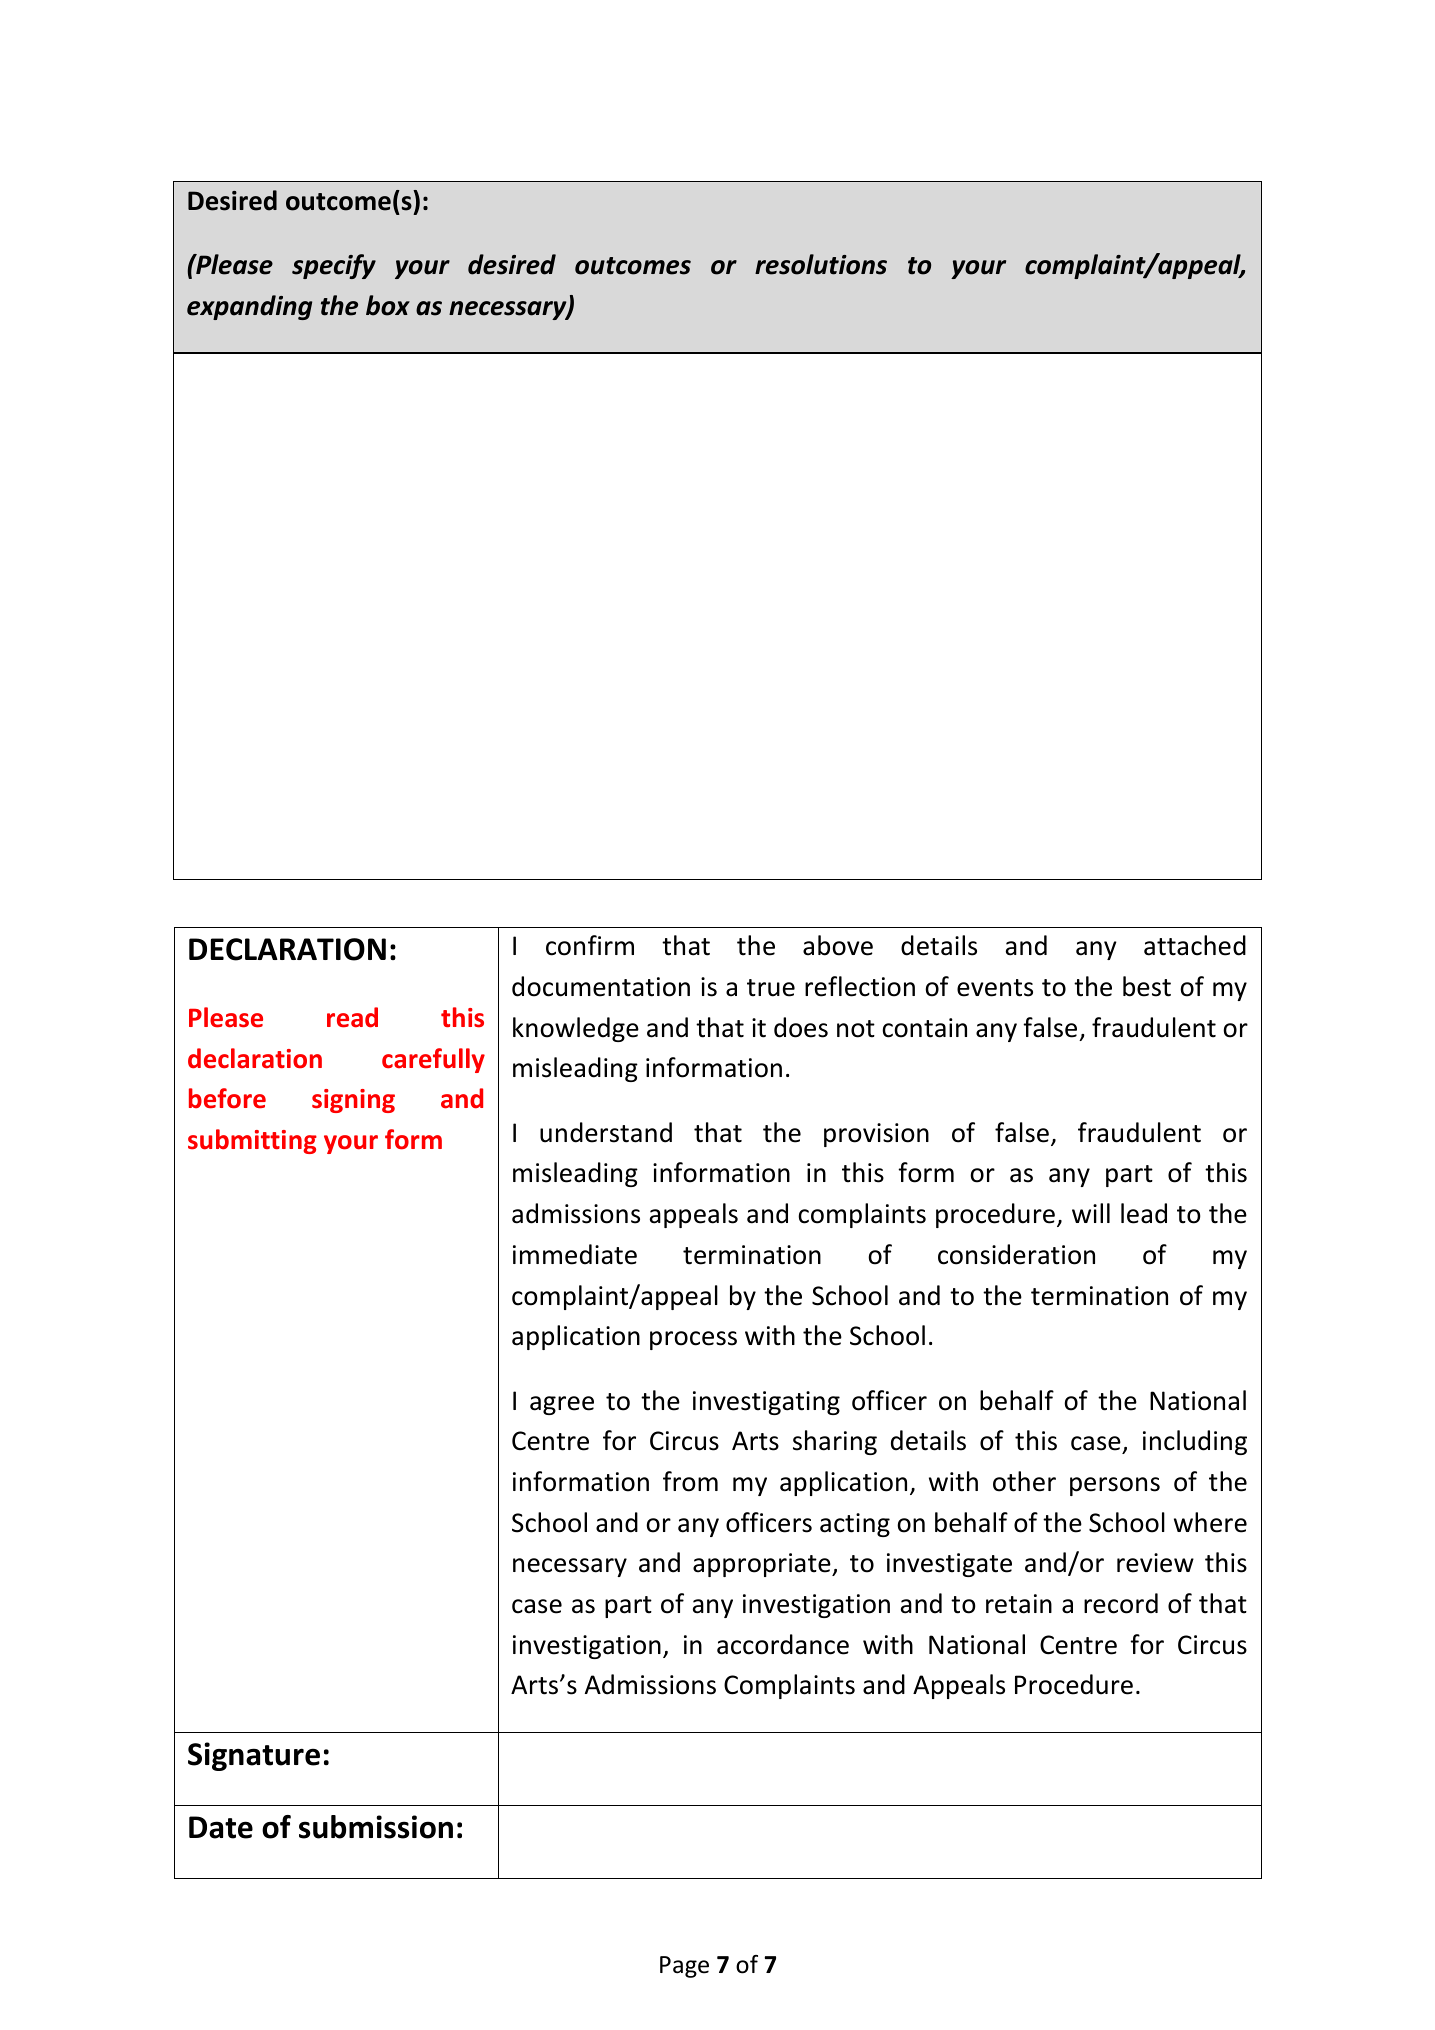 The width and height of the image is (1435, 2030). I want to click on submission, so click(376, 1827).
